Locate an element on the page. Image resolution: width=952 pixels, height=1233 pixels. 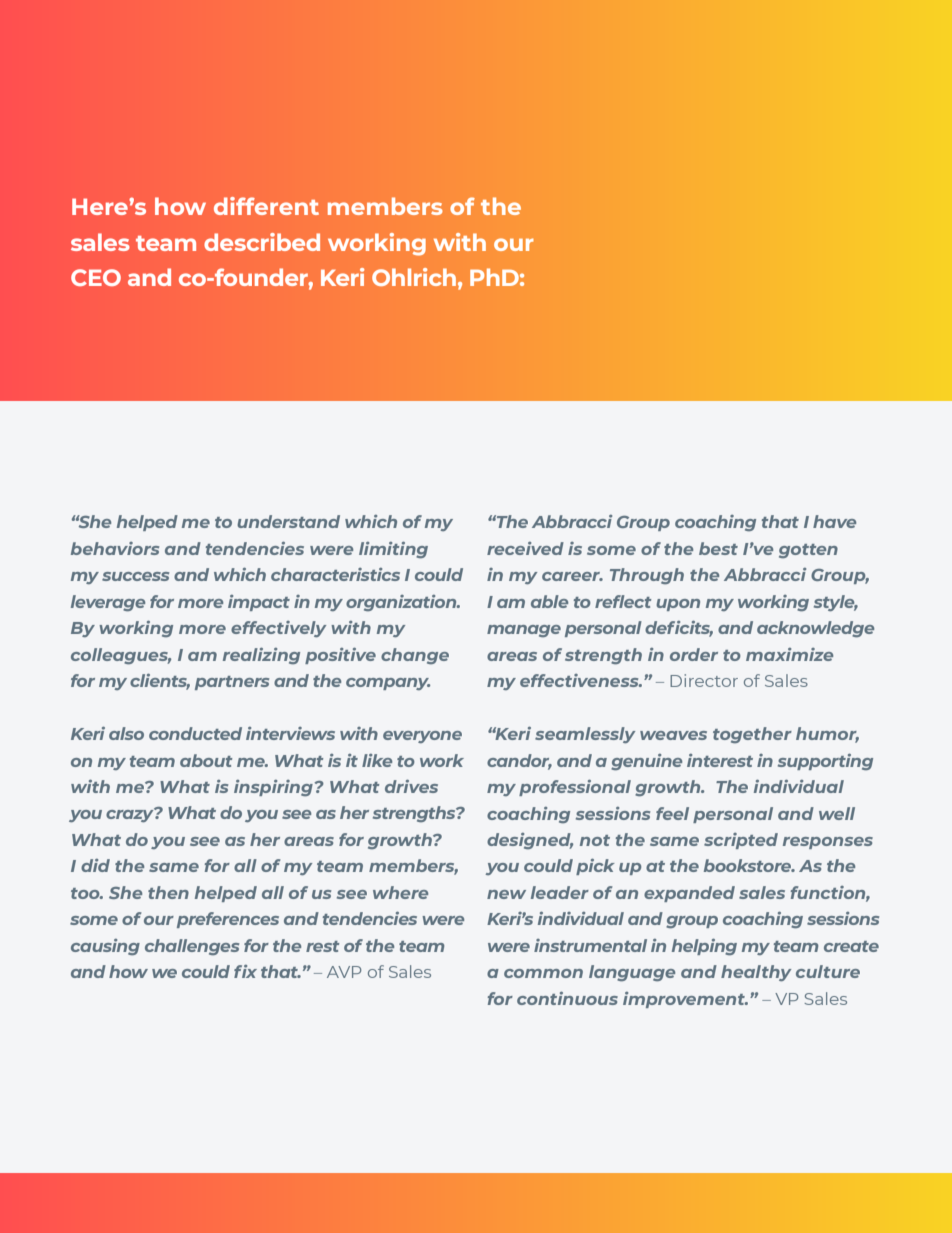
best is located at coordinates (718, 548).
